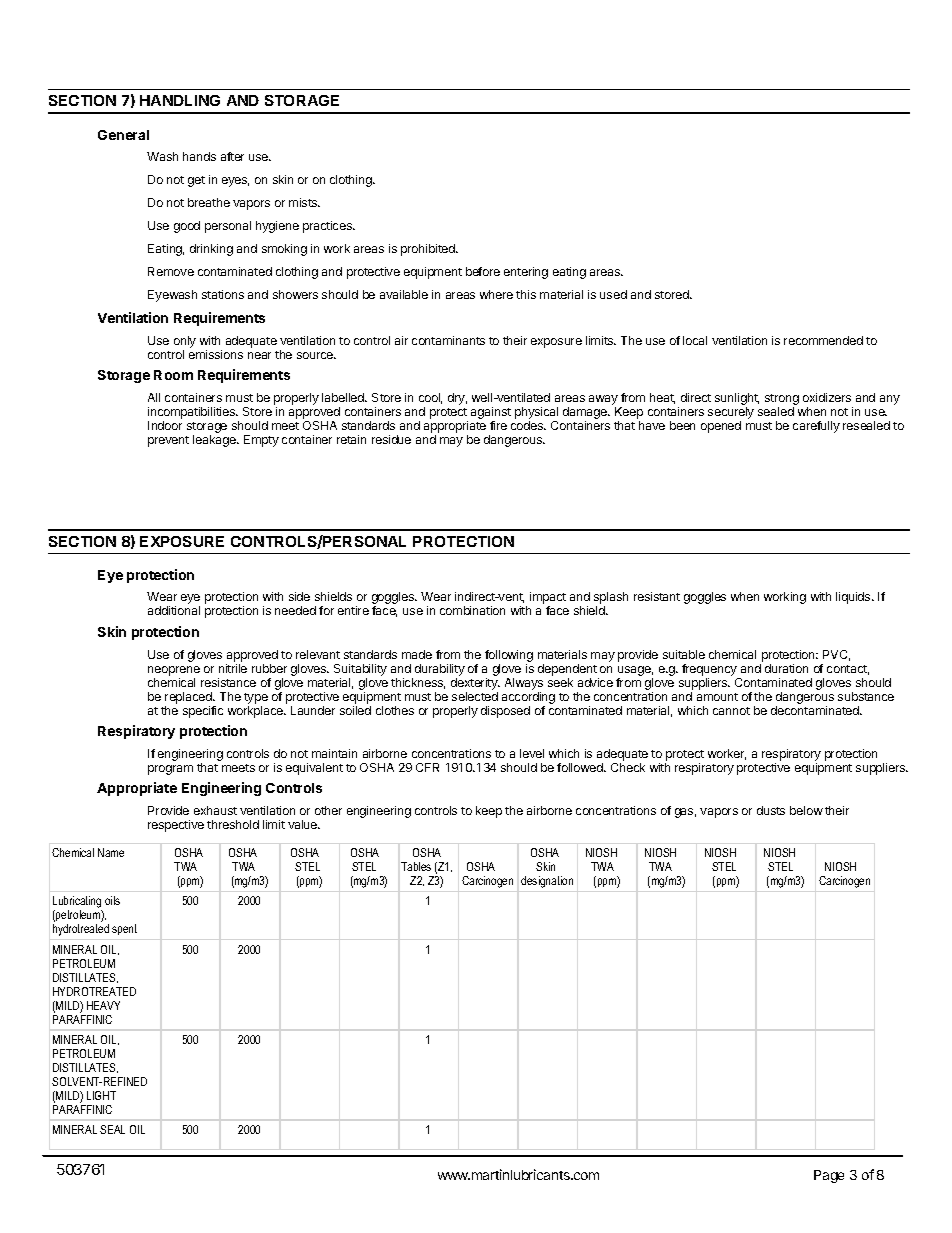 The width and height of the page is (952, 1233). Describe the element at coordinates (854, 598) in the page. I see `liquids` at that location.
